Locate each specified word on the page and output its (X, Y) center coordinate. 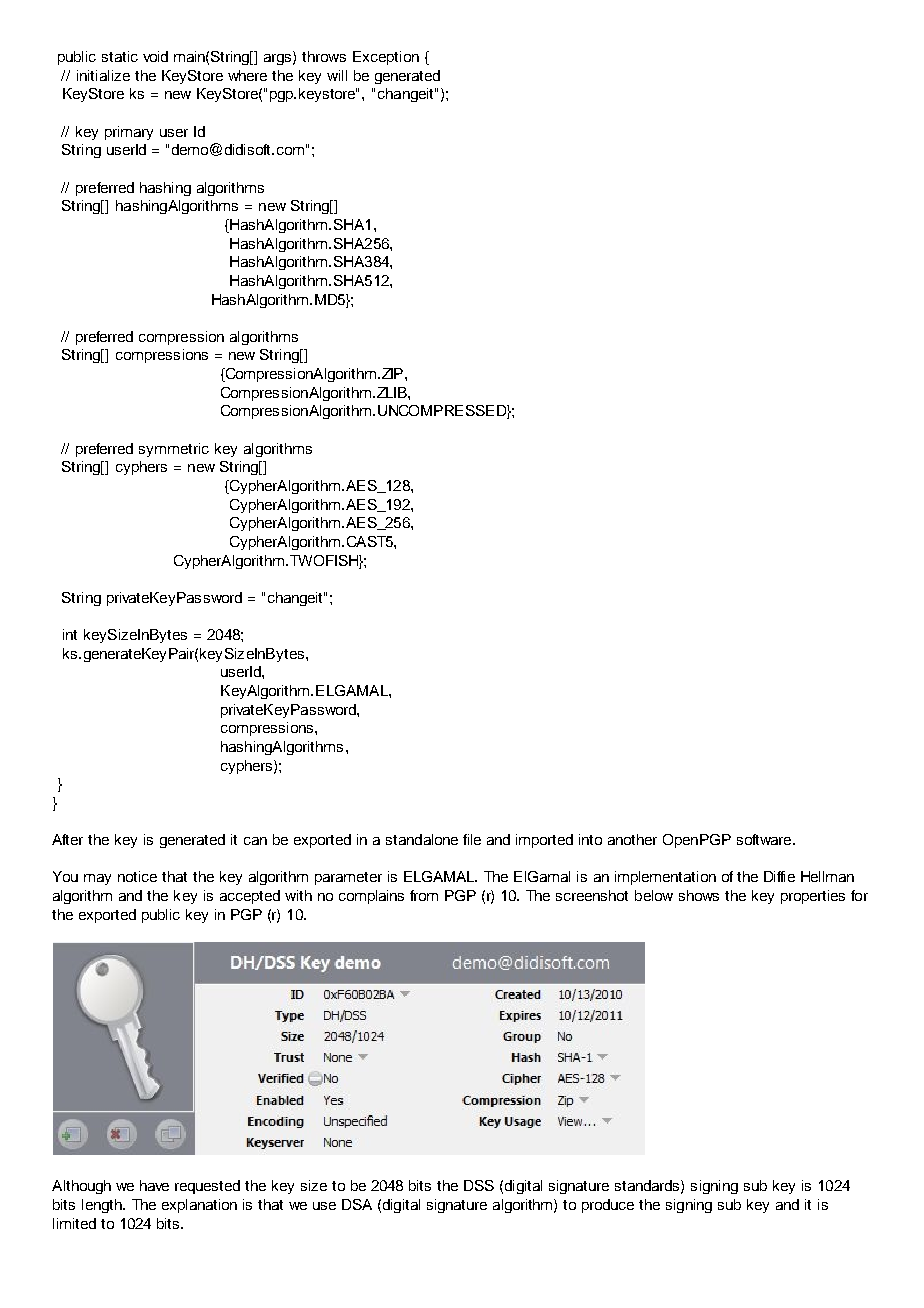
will (337, 75)
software (765, 839)
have (154, 1185)
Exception (386, 58)
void (155, 56)
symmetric (174, 450)
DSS (479, 1185)
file (472, 839)
